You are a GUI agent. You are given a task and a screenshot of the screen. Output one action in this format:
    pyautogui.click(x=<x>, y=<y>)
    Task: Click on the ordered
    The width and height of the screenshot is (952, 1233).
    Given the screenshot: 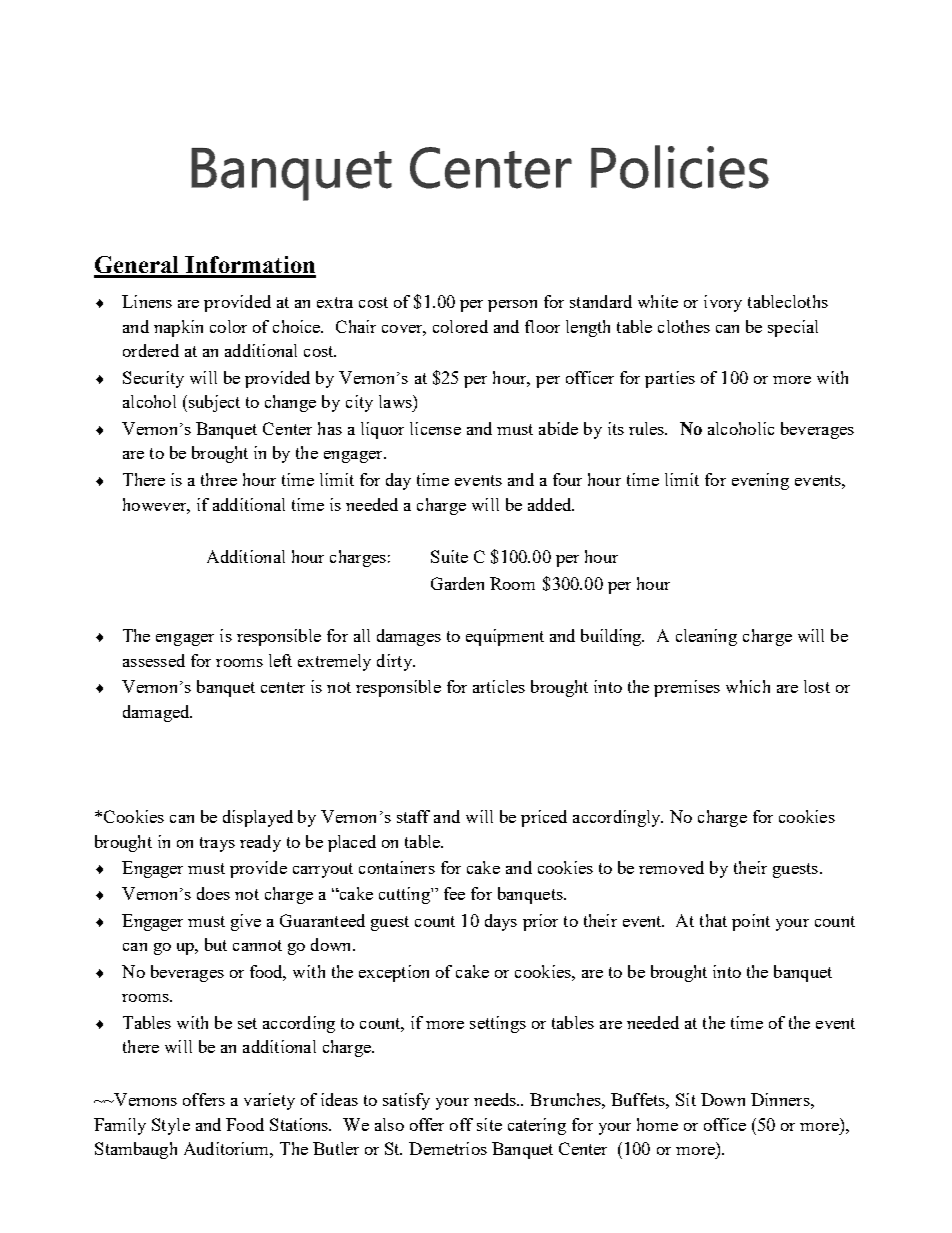 What is the action you would take?
    pyautogui.click(x=151, y=350)
